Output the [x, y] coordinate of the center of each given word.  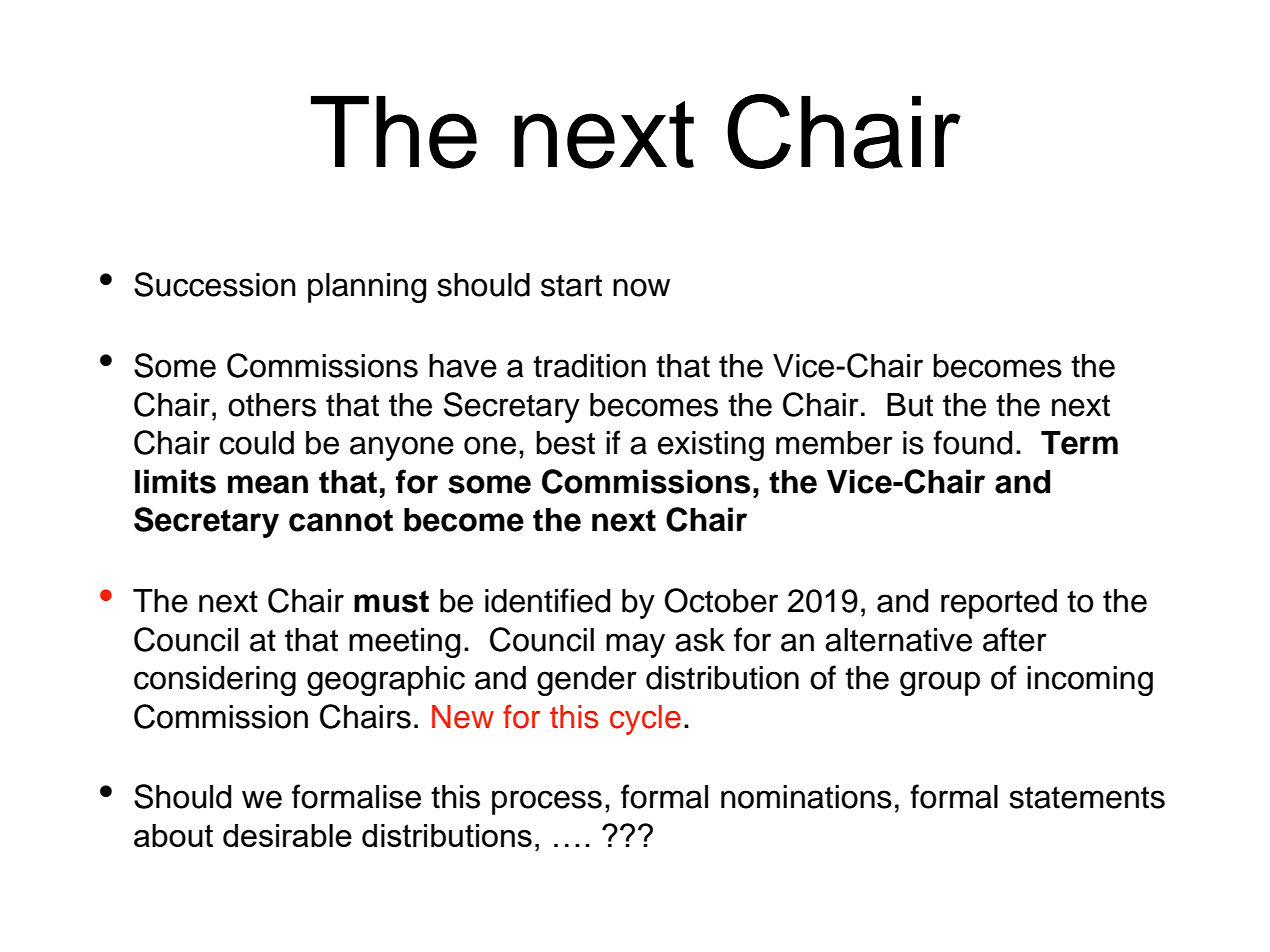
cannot [341, 520]
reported [999, 604]
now [641, 287]
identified [547, 600]
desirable [287, 835]
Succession [215, 284]
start [571, 286]
